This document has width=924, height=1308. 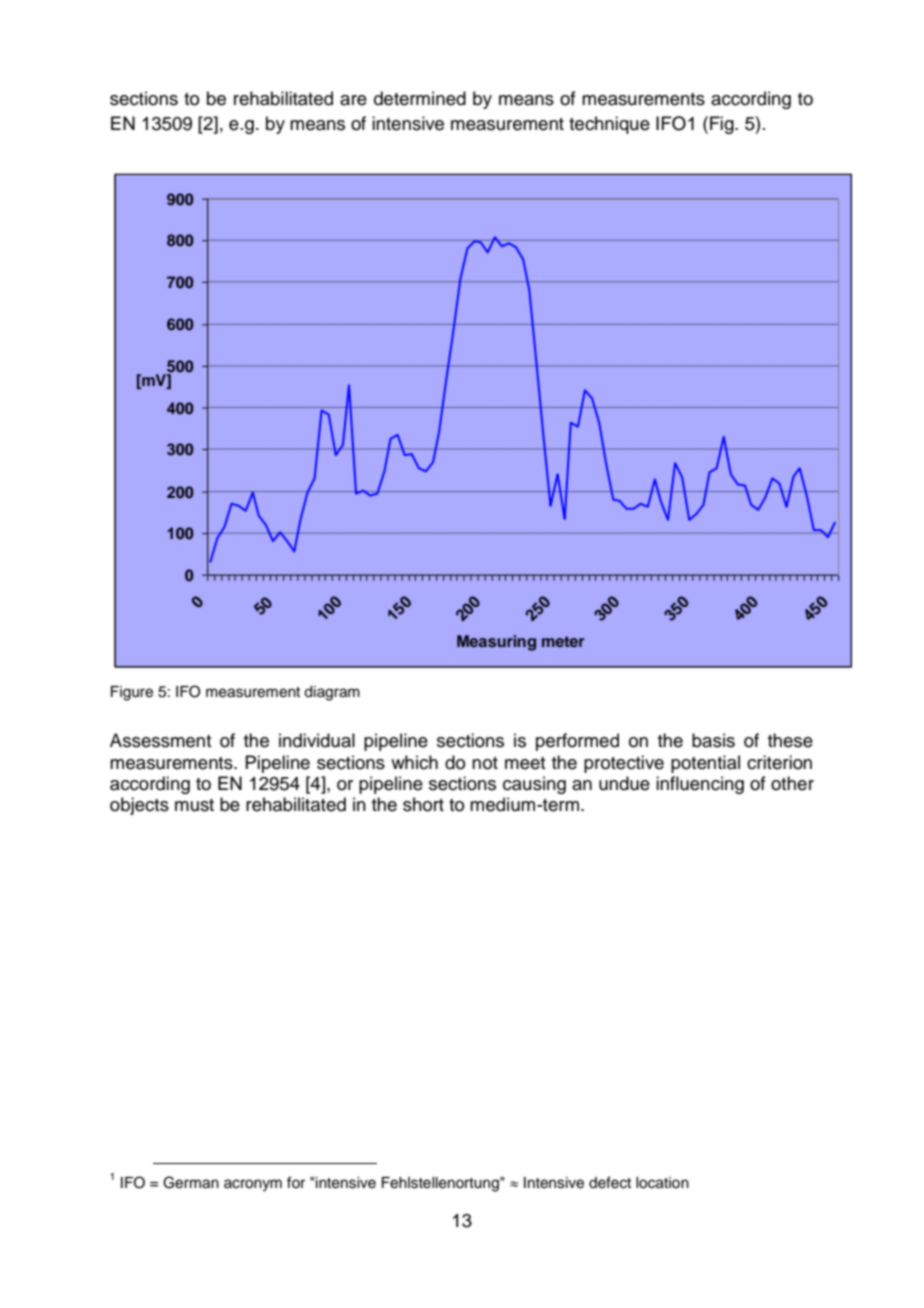 I want to click on defect, so click(x=610, y=1182).
